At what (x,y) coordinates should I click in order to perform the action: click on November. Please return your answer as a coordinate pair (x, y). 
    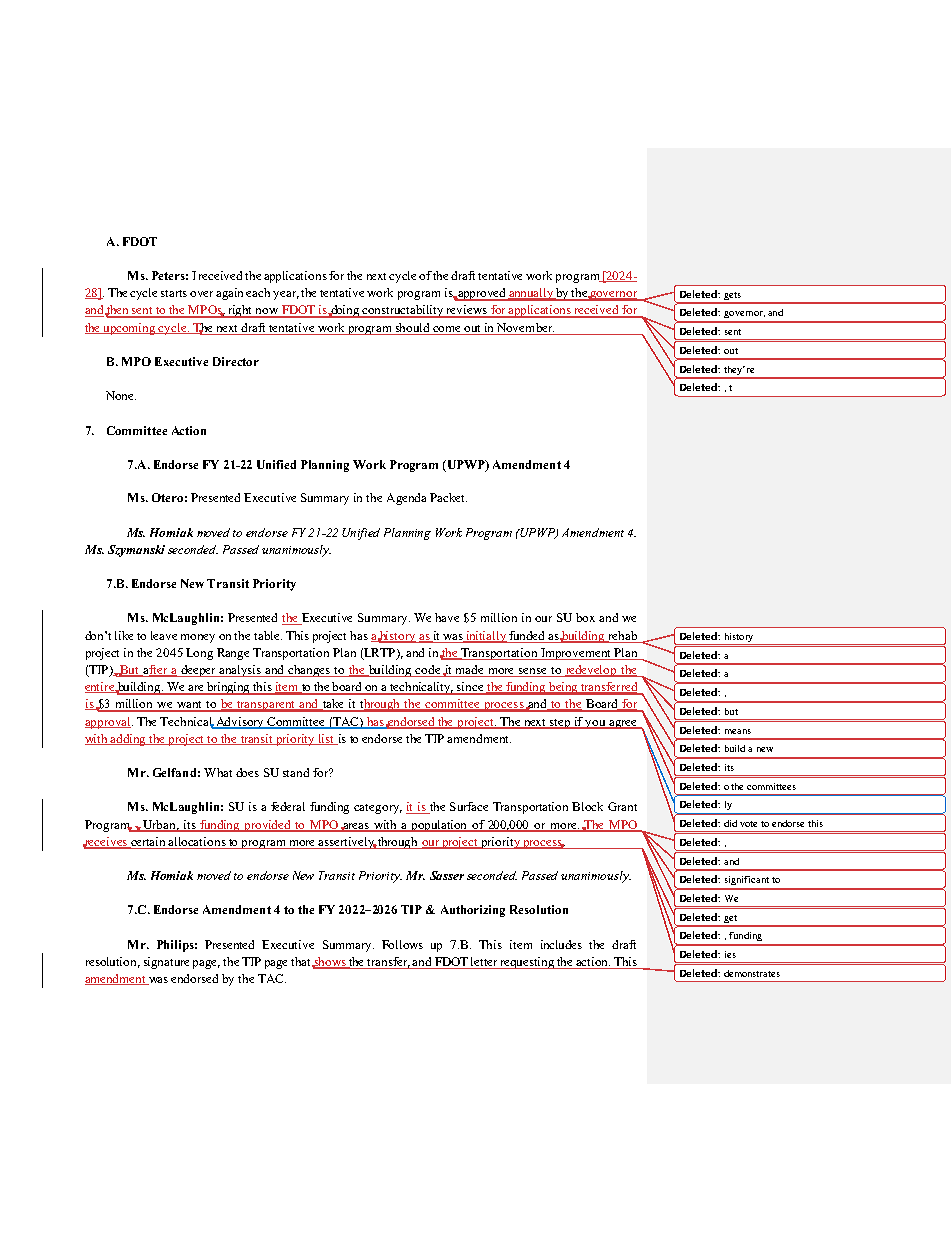
    Looking at the image, I should click on (525, 327).
